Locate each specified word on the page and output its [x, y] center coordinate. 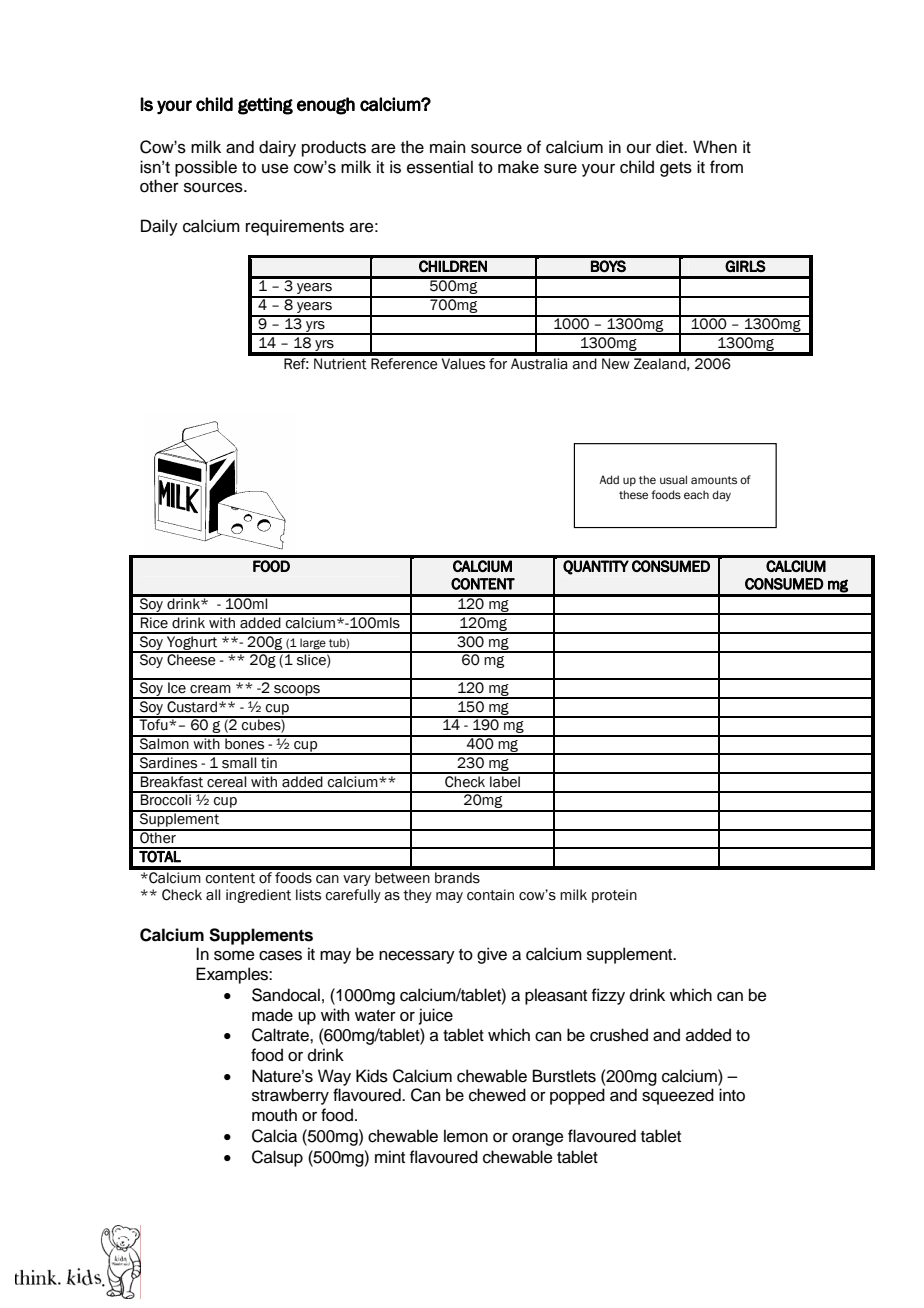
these [633, 494]
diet [671, 147]
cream [210, 689]
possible [206, 168]
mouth [274, 1115]
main [447, 147]
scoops [297, 691]
